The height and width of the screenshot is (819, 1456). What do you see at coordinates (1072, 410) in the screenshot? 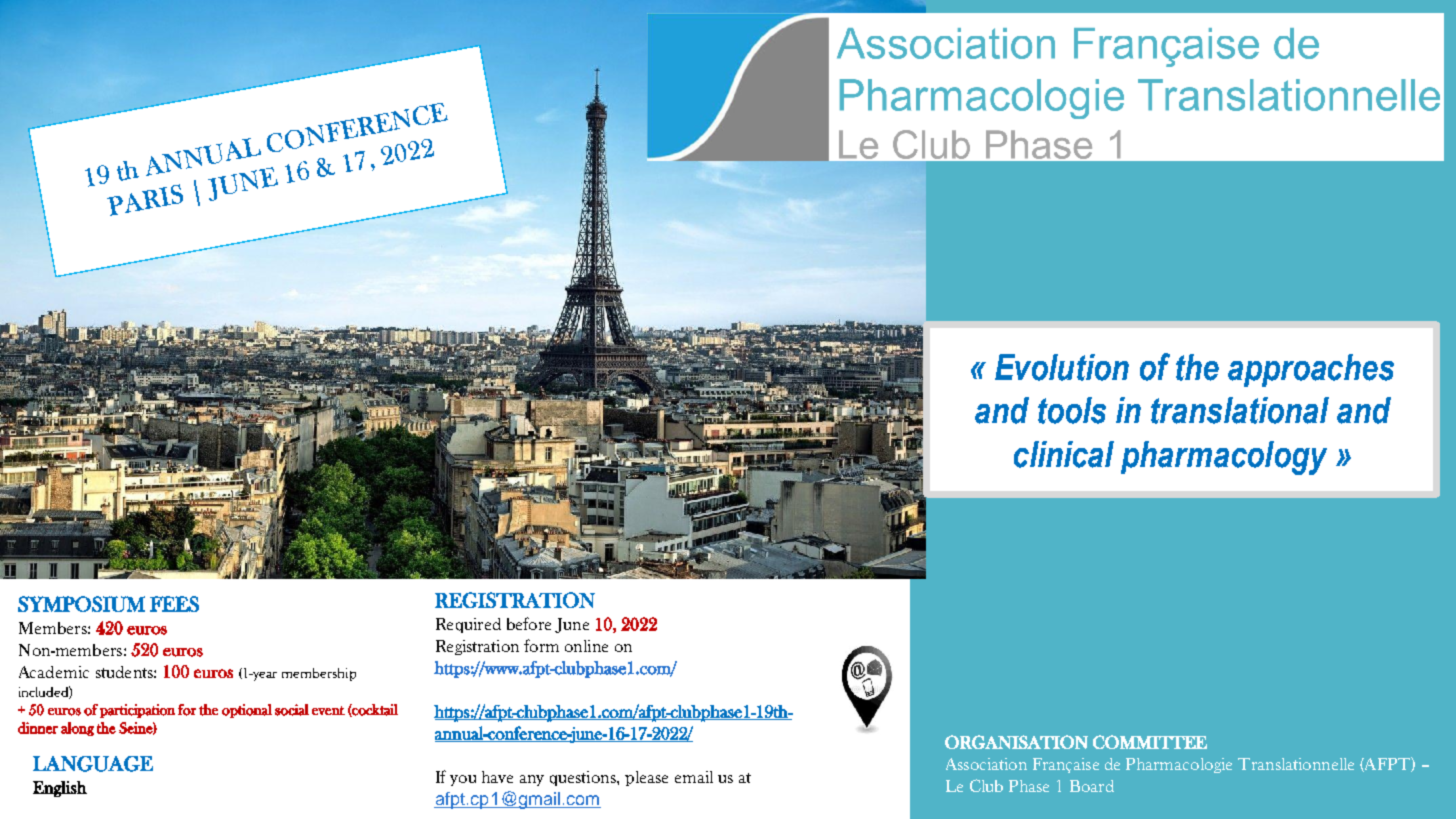
I see `tools` at bounding box center [1072, 410].
